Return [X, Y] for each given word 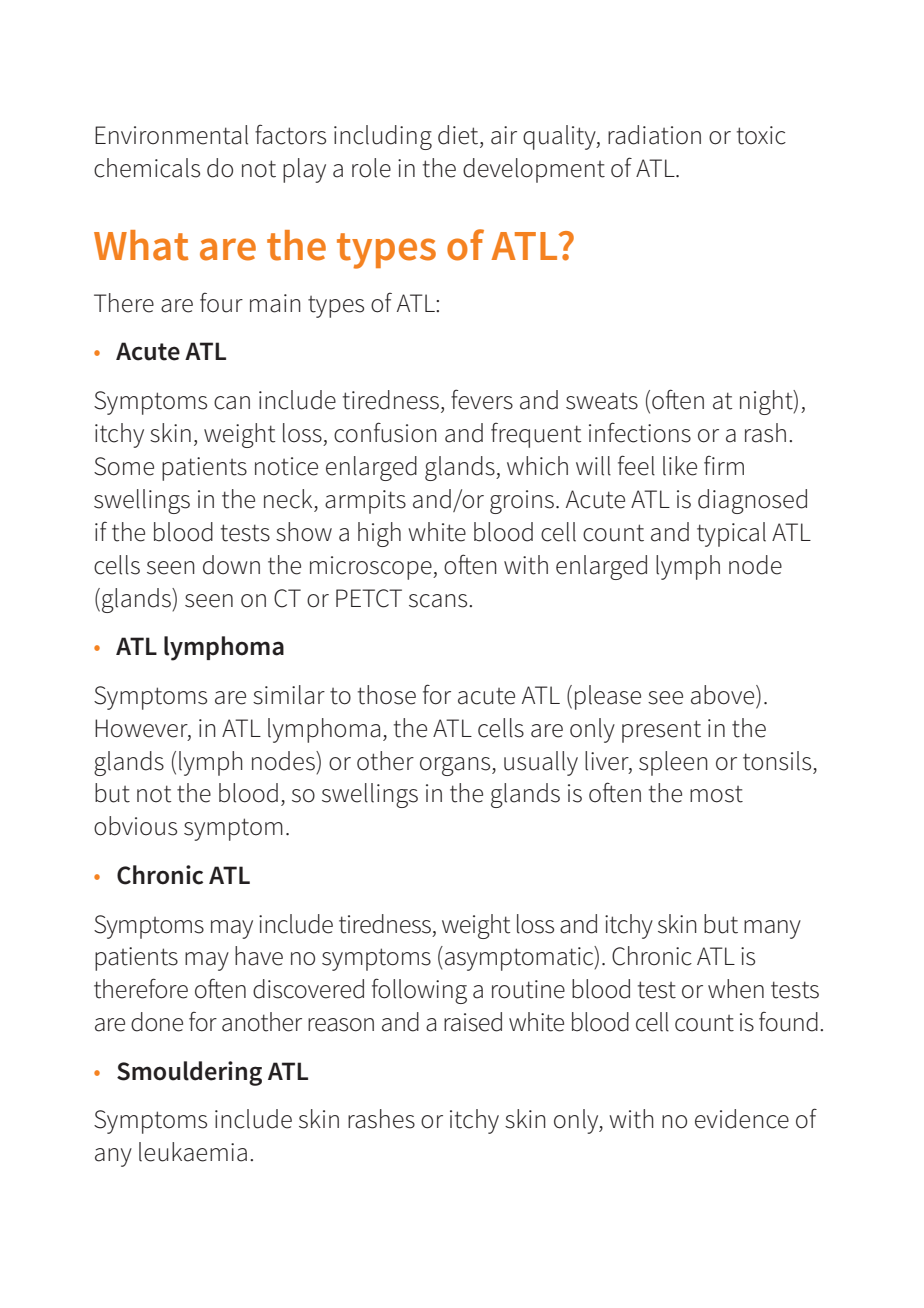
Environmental [171, 135]
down [231, 565]
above [724, 695]
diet [458, 135]
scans [439, 601]
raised [473, 1022]
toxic [761, 135]
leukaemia [193, 1152]
